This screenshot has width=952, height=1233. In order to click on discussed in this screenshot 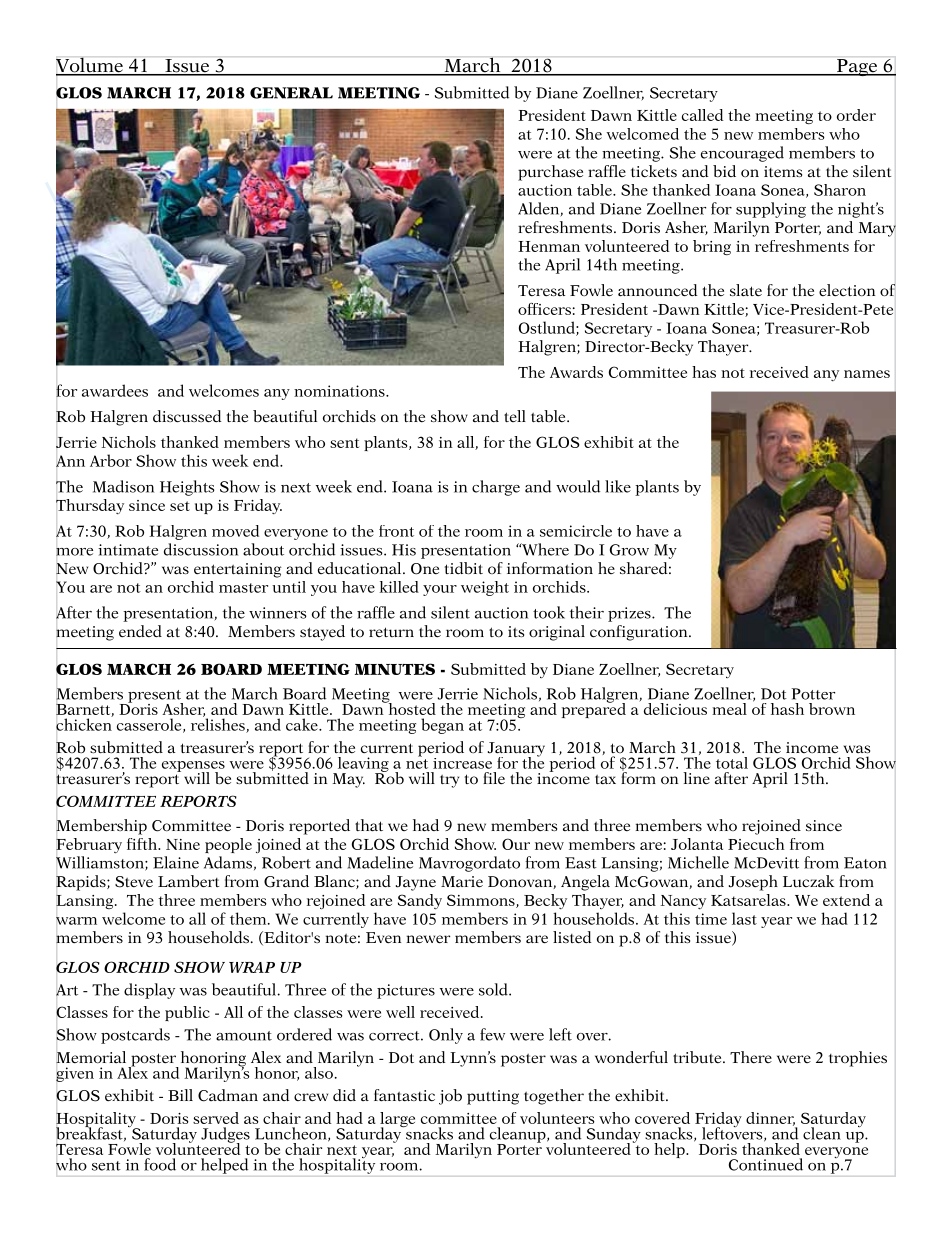, I will do `click(187, 416)`.
